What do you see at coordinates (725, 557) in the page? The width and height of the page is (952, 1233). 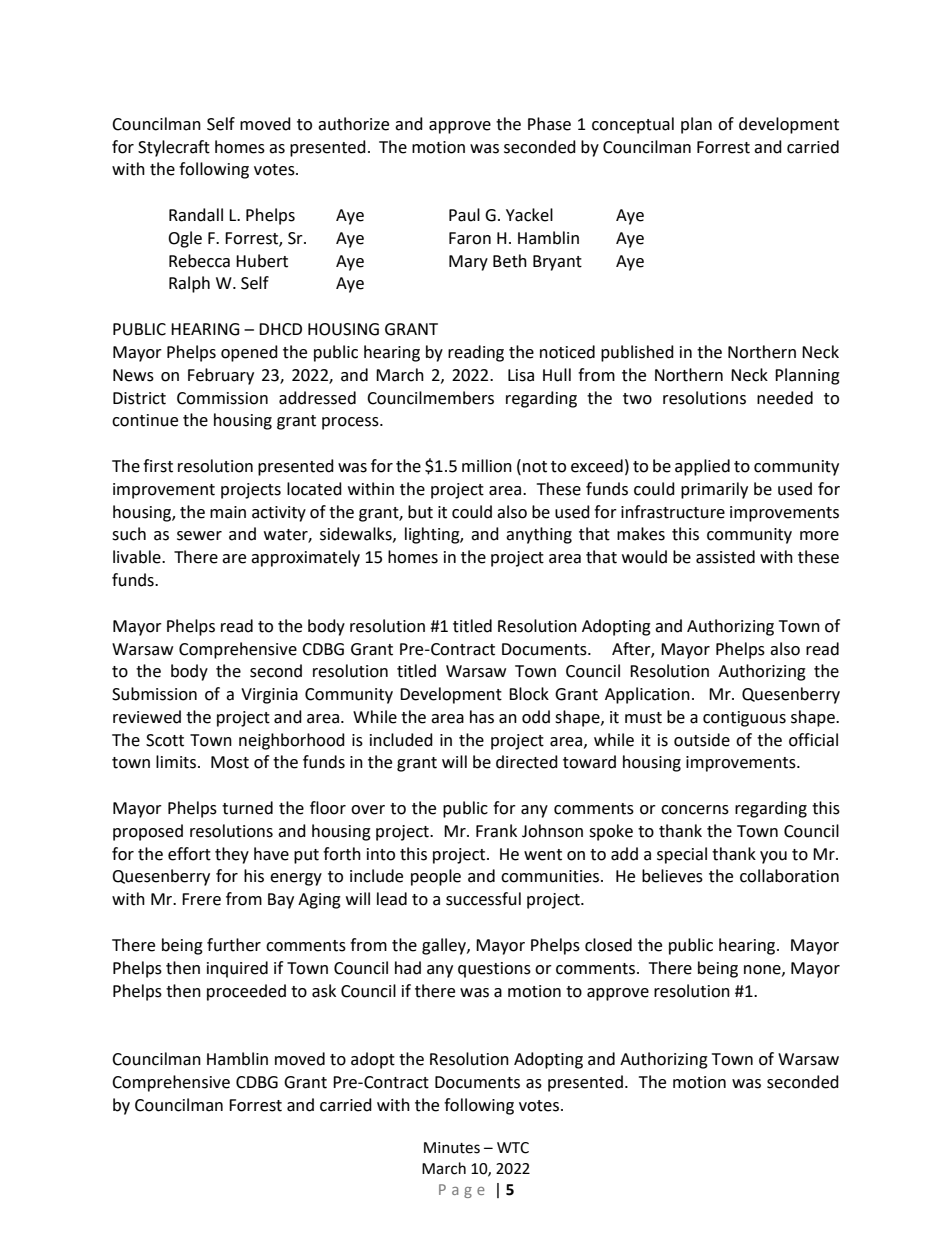 I see `assisted` at bounding box center [725, 557].
